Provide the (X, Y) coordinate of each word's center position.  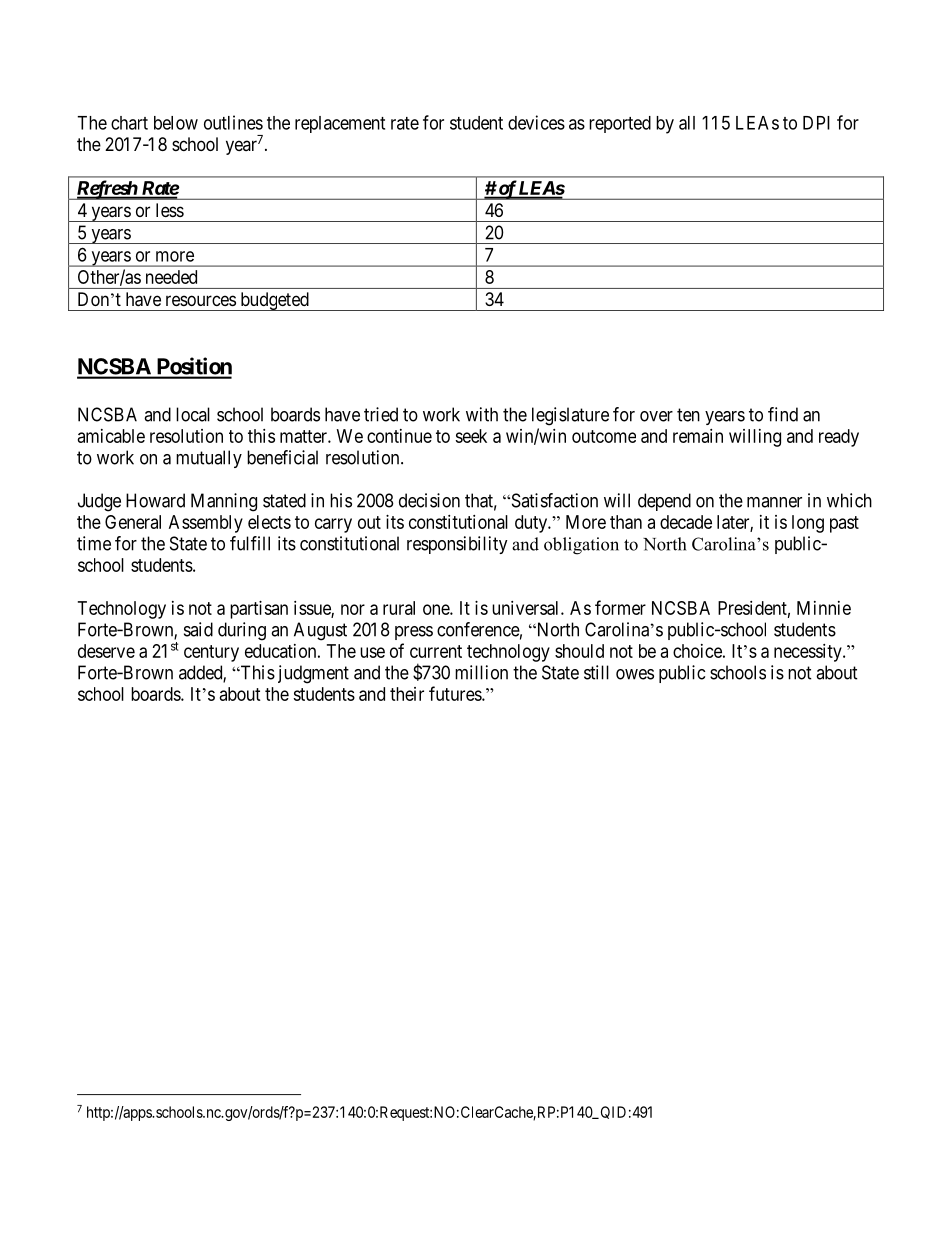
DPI (816, 123)
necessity (809, 653)
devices (536, 122)
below (176, 123)
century (211, 653)
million (481, 672)
